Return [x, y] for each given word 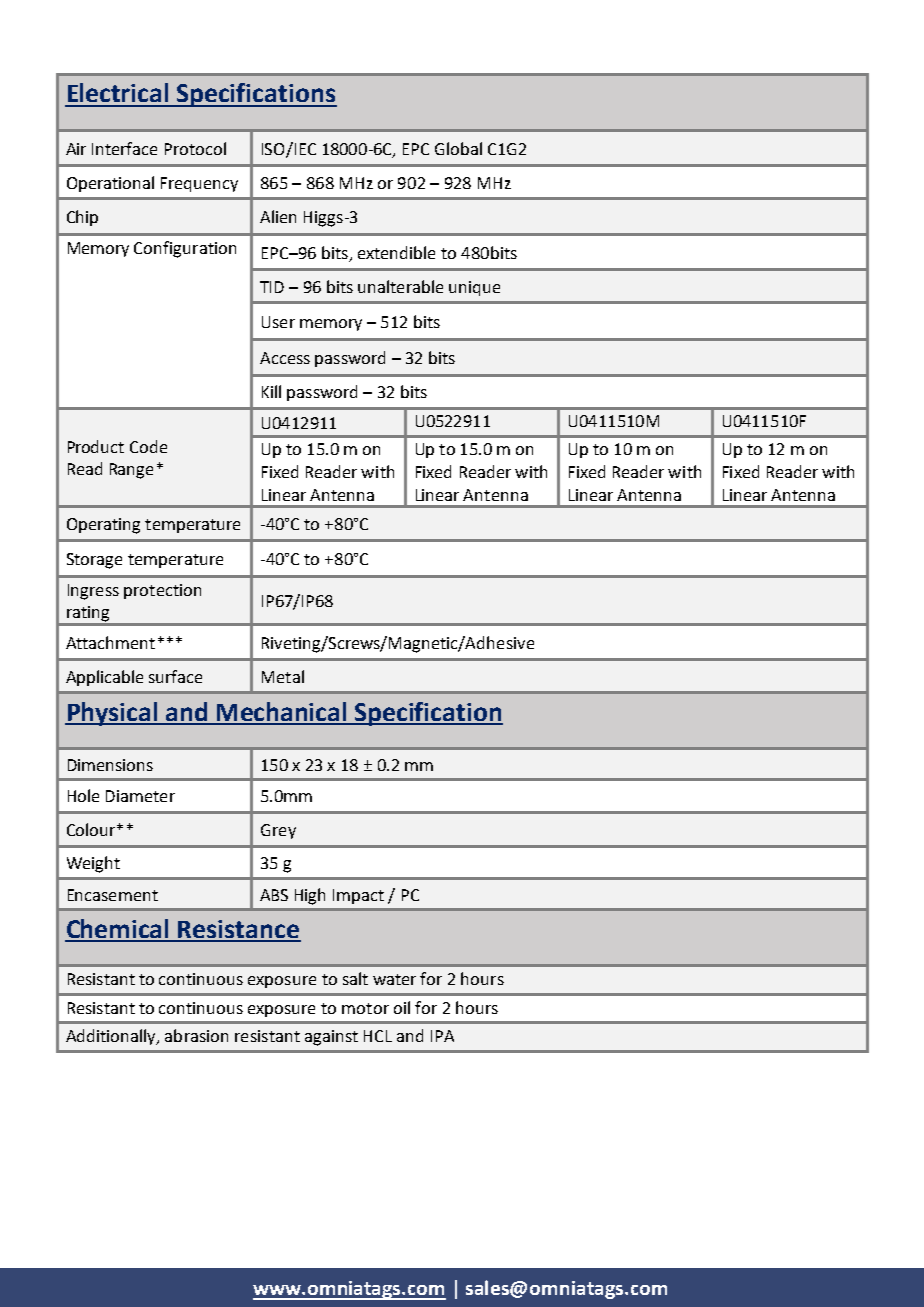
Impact [358, 896]
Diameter [140, 796]
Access [285, 358]
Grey [278, 831]
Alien [278, 216]
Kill [271, 391]
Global [458, 148]
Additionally [112, 1037]
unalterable [400, 286]
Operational [110, 184]
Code [148, 446]
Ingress [93, 592]
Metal [283, 676]
